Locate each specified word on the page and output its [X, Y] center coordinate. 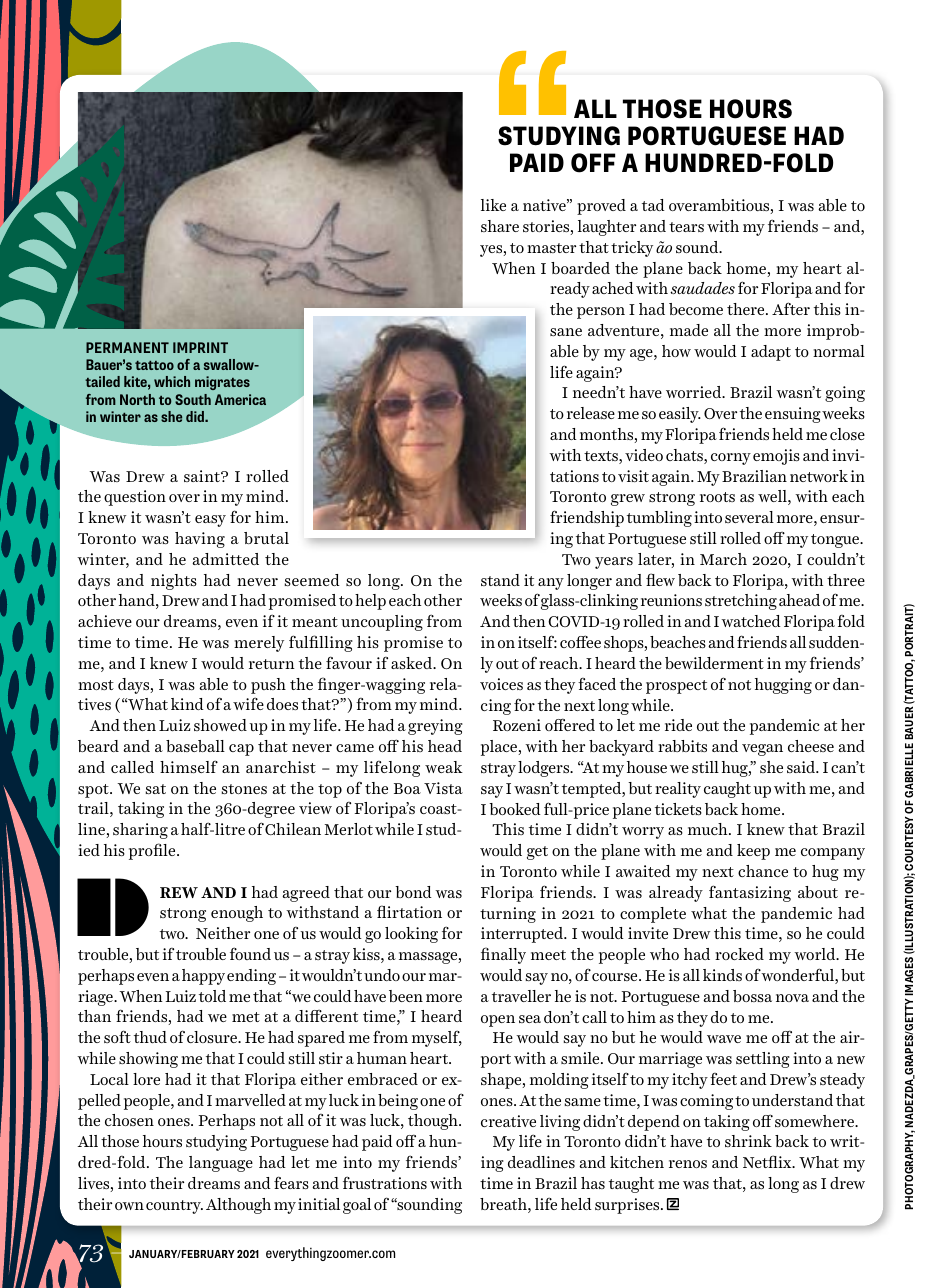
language [221, 1164]
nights [174, 582]
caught [727, 790]
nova [792, 998]
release [591, 413]
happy [203, 977]
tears [686, 227]
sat [156, 789]
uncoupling [382, 623]
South [193, 399]
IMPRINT [200, 347]
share [500, 226]
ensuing [793, 415]
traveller [521, 996]
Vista [443, 788]
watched [751, 621]
